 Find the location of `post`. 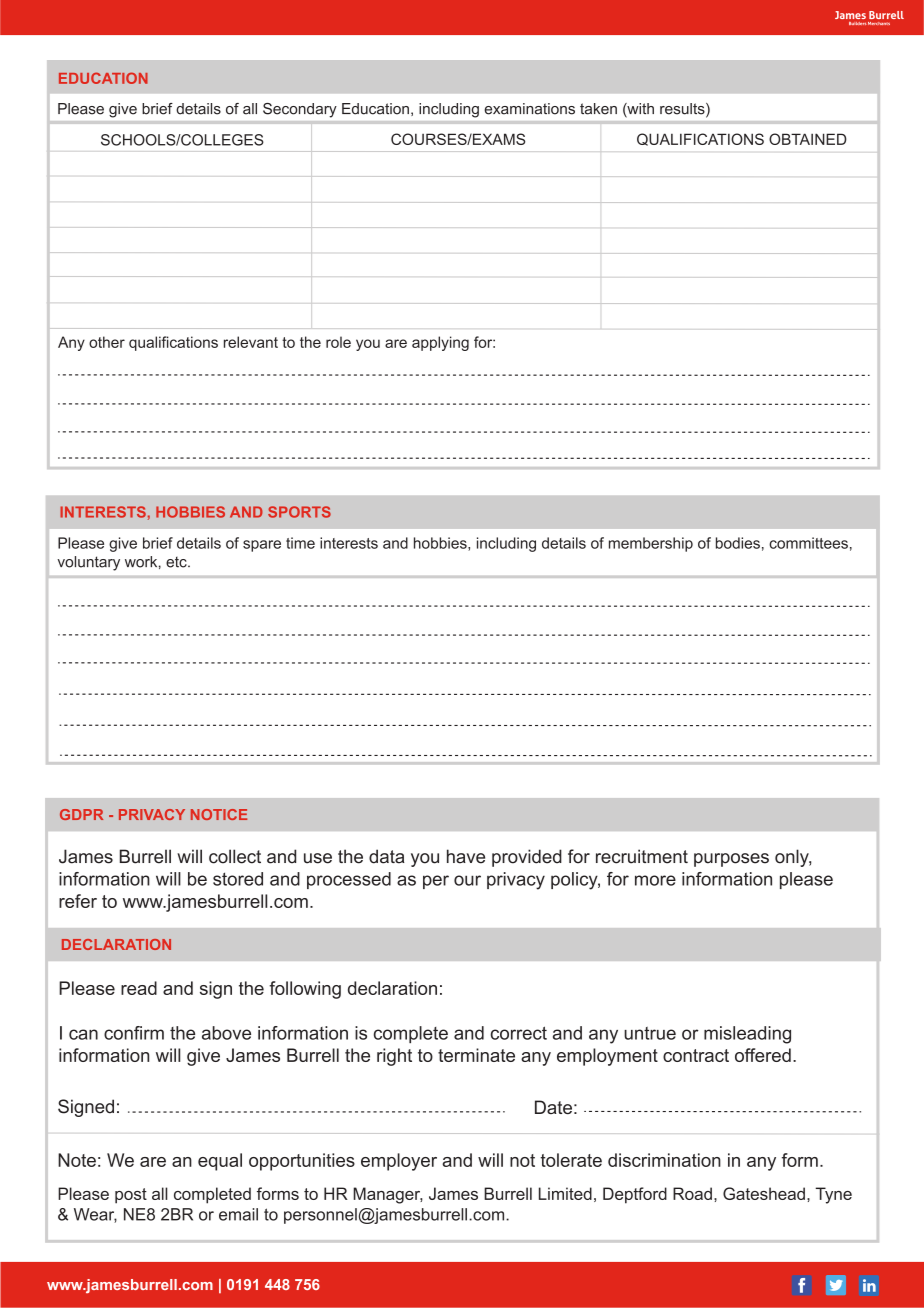

post is located at coordinates (131, 1196).
